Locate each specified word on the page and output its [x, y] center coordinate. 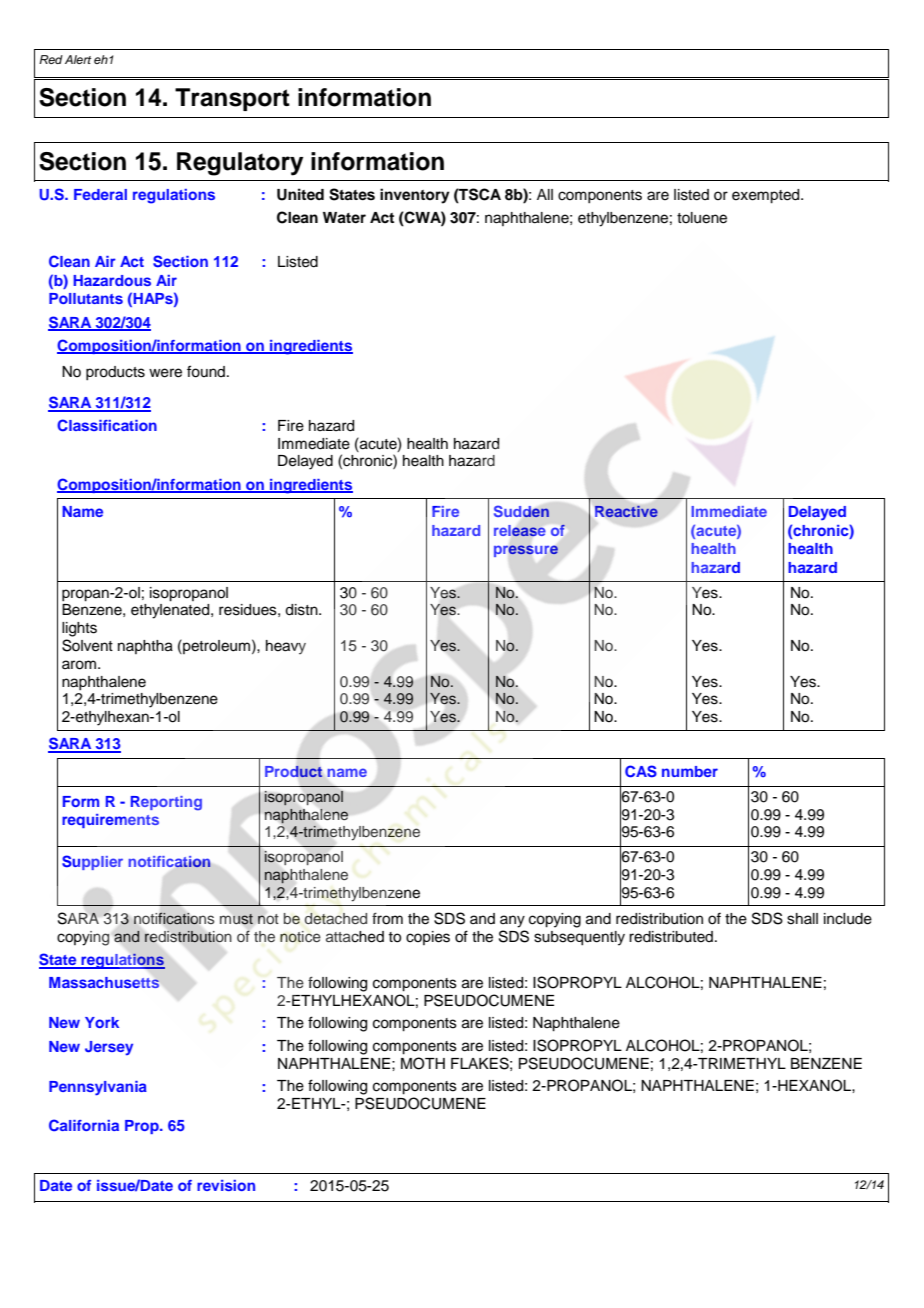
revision [226, 1185]
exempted [767, 196]
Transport [232, 99]
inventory [415, 196]
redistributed [671, 937]
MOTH [423, 1063]
